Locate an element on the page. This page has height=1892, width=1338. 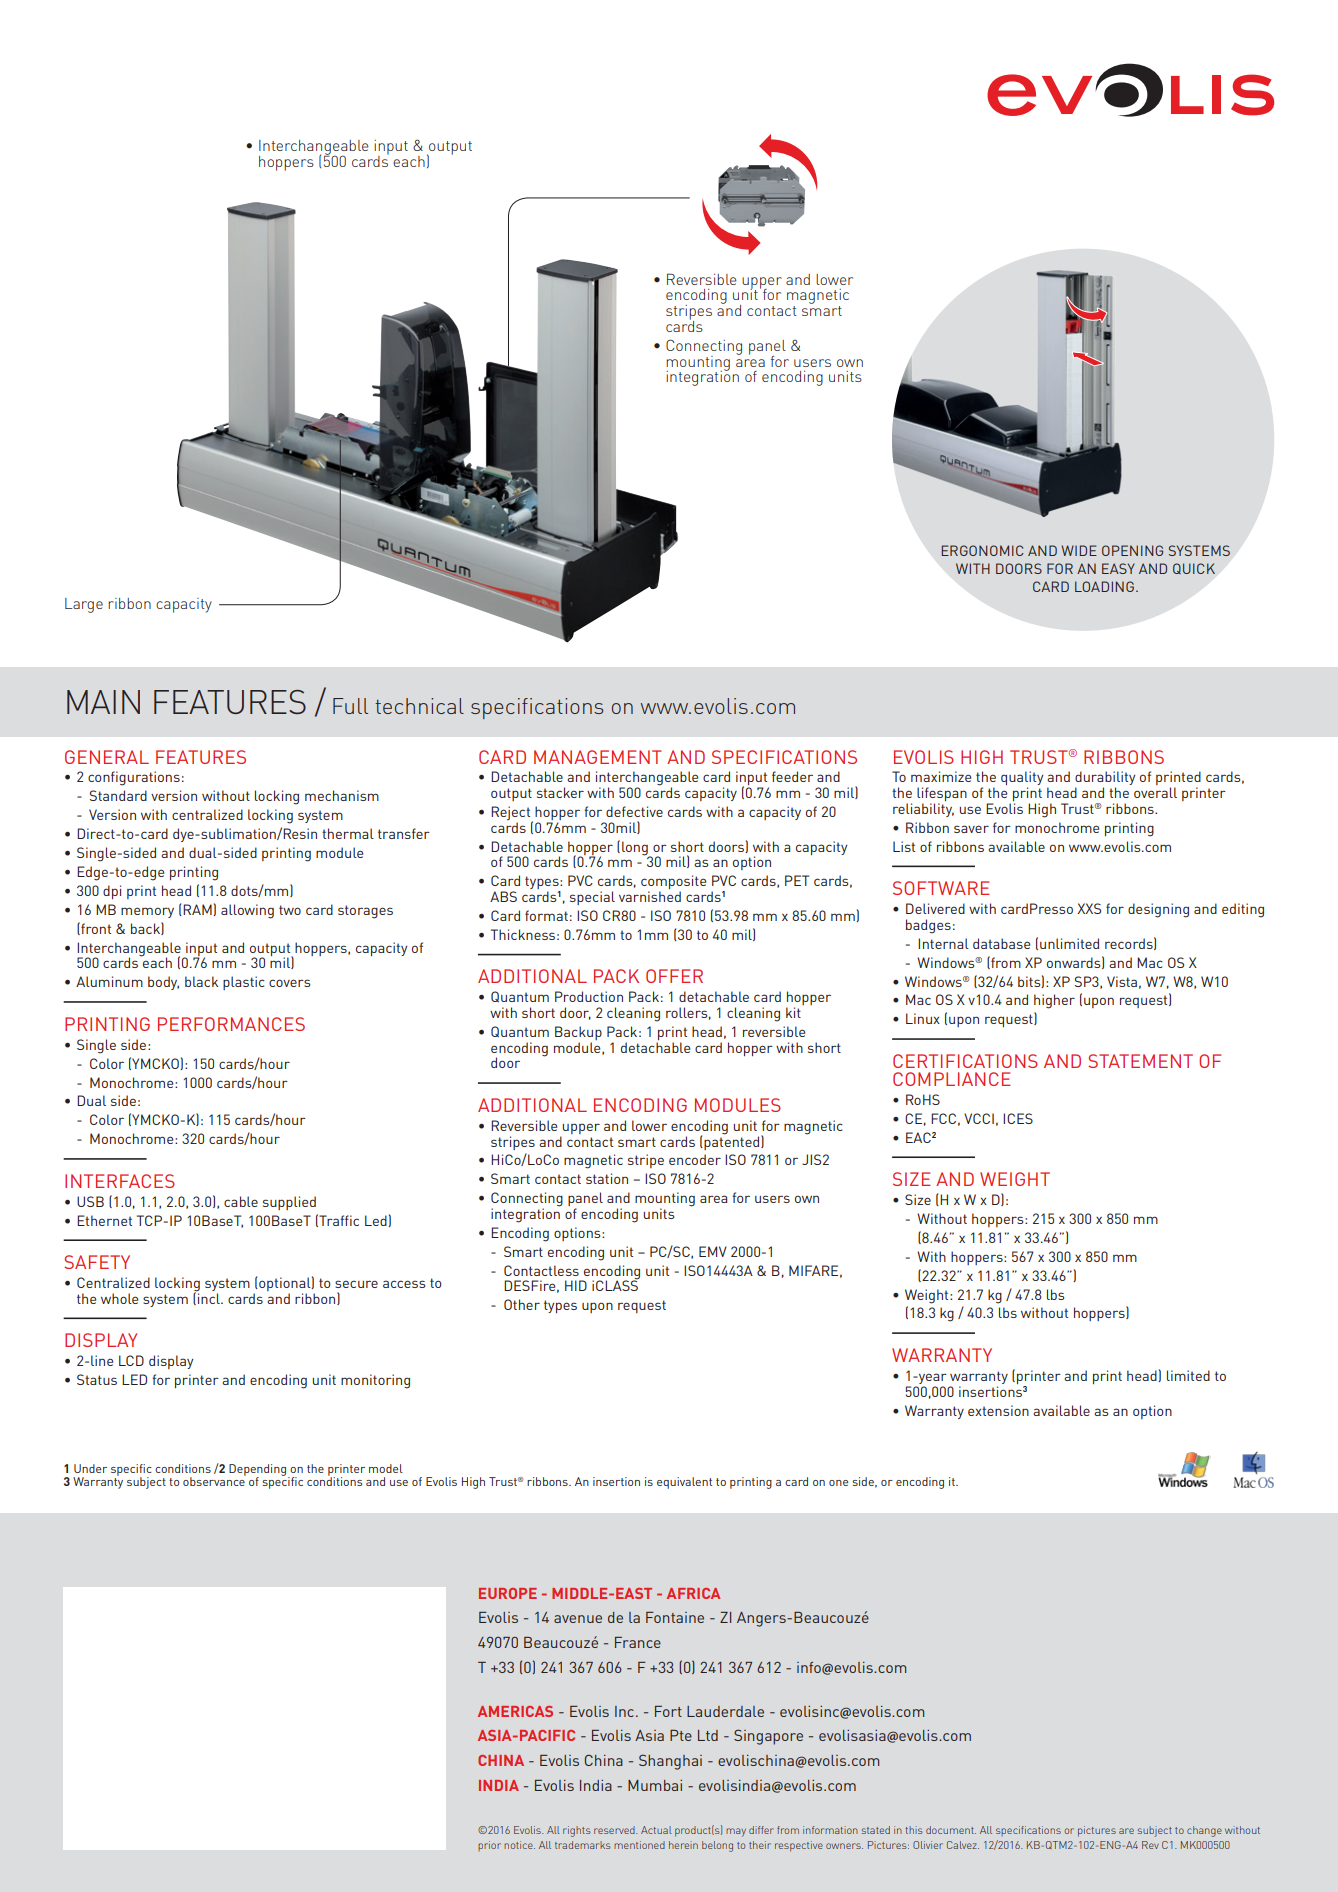
cable is located at coordinates (241, 1201).
